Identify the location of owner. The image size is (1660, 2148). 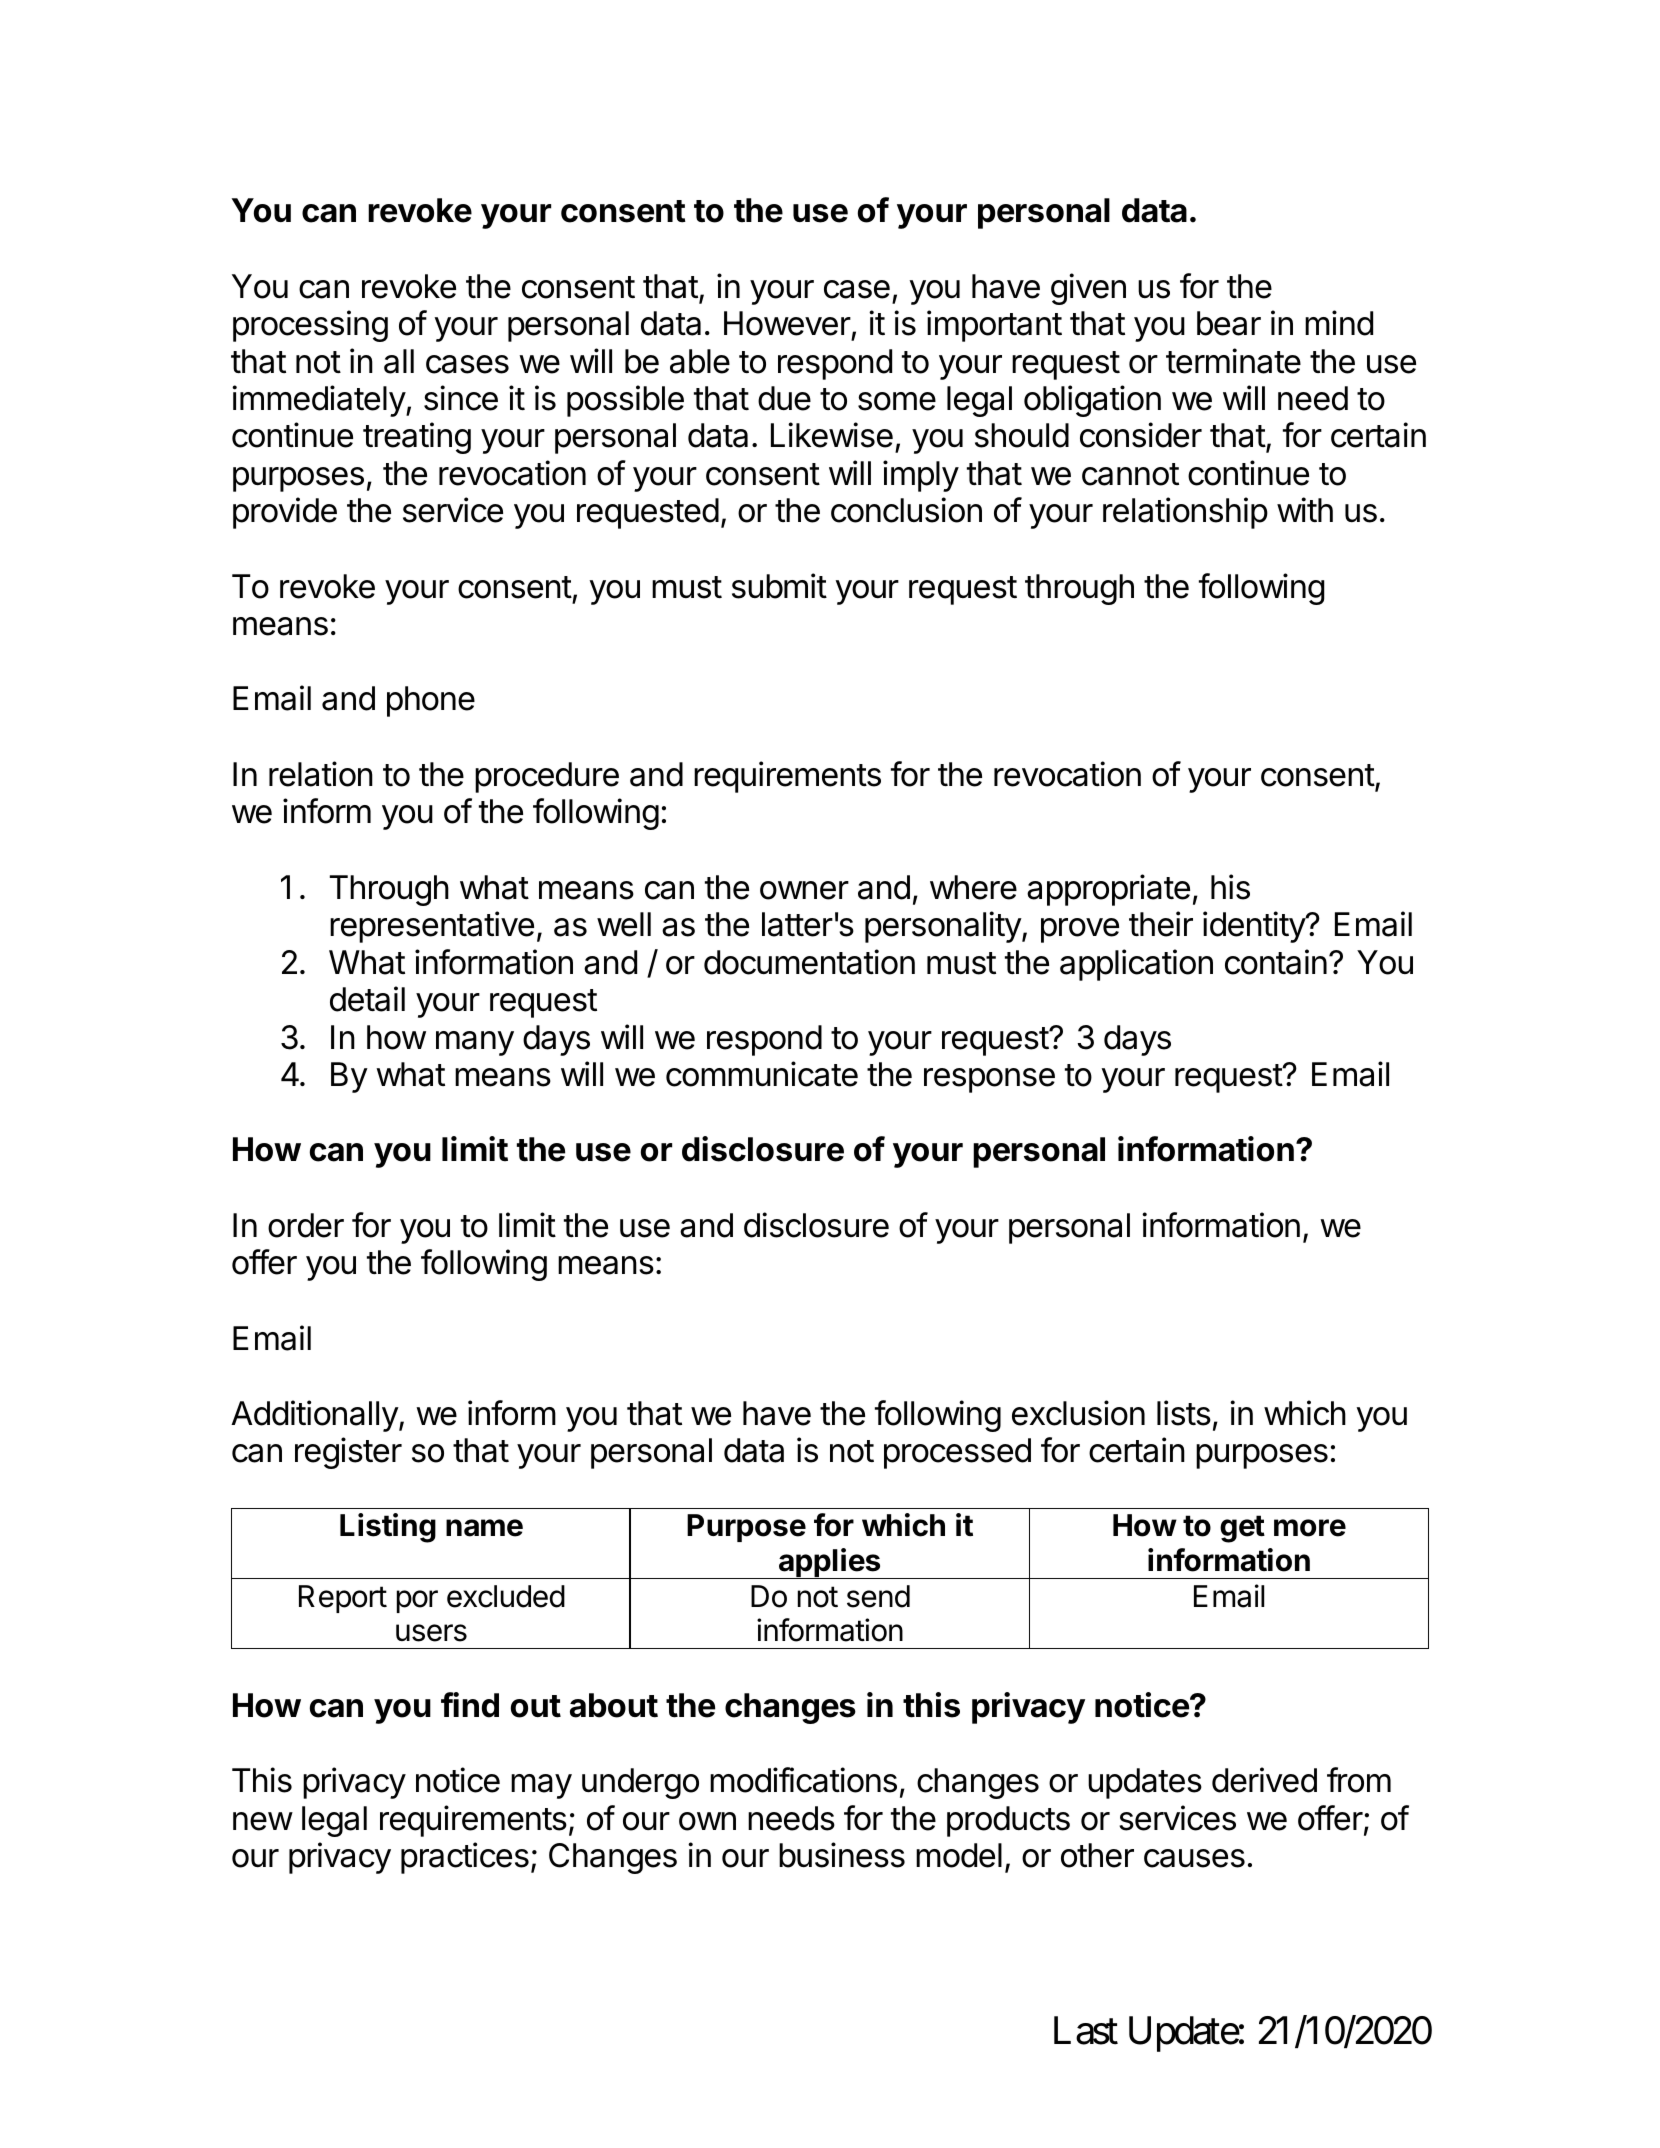
(804, 890).
